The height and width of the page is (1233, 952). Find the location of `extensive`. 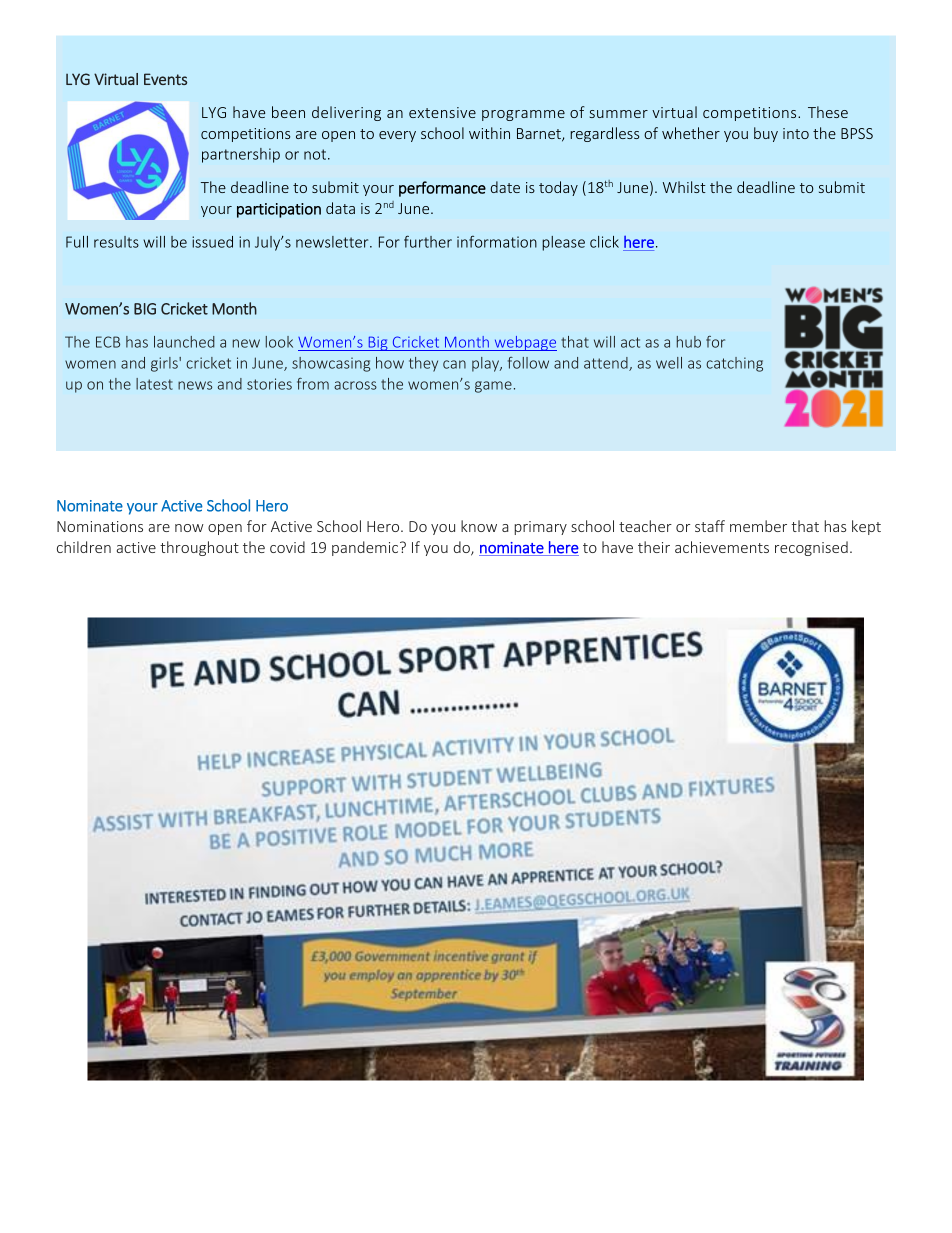

extensive is located at coordinates (442, 112).
